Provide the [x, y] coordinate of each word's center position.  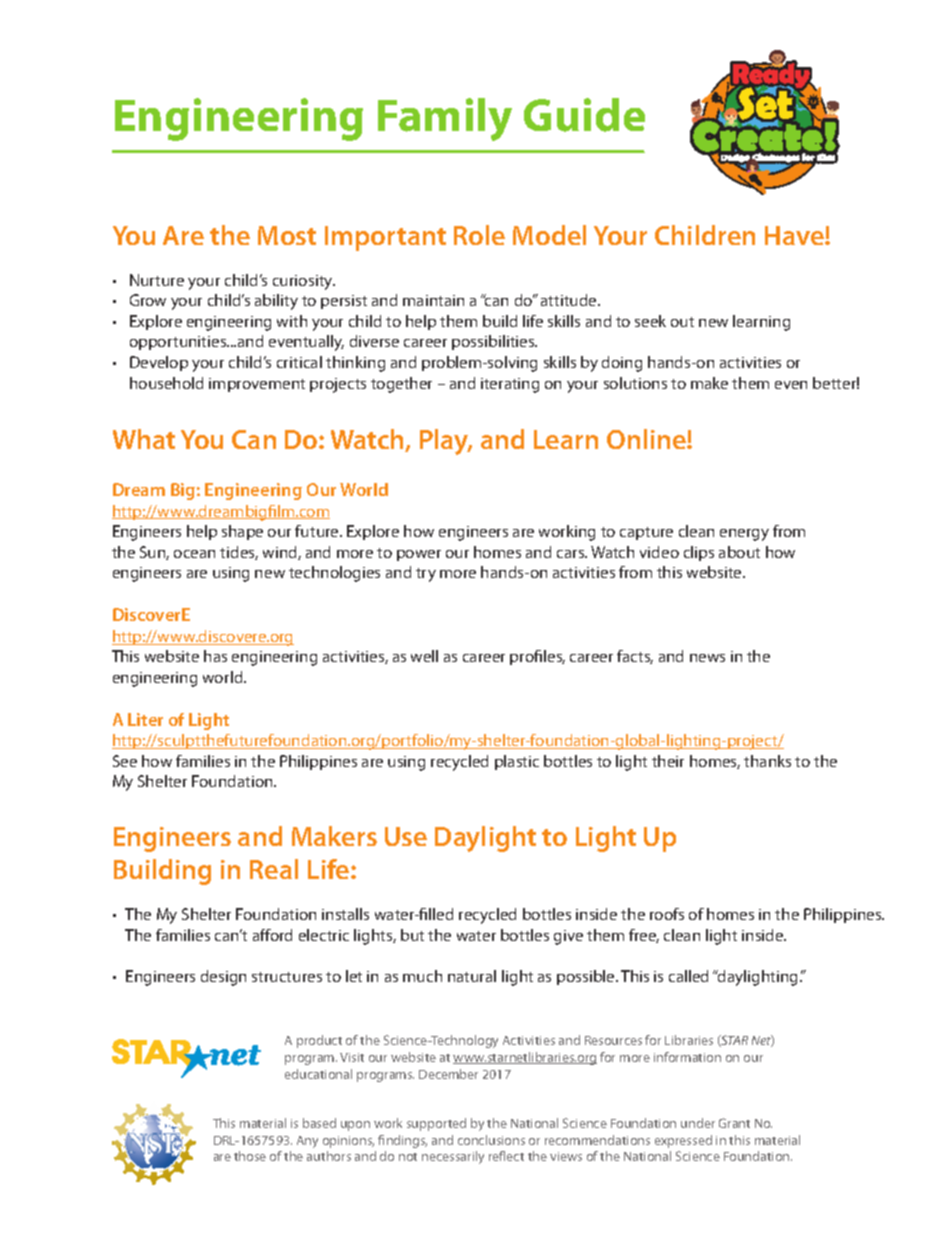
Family [445, 119]
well [424, 656]
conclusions [491, 1140]
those [250, 1156]
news [707, 658]
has [215, 656]
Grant [734, 1123]
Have [795, 235]
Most [287, 235]
